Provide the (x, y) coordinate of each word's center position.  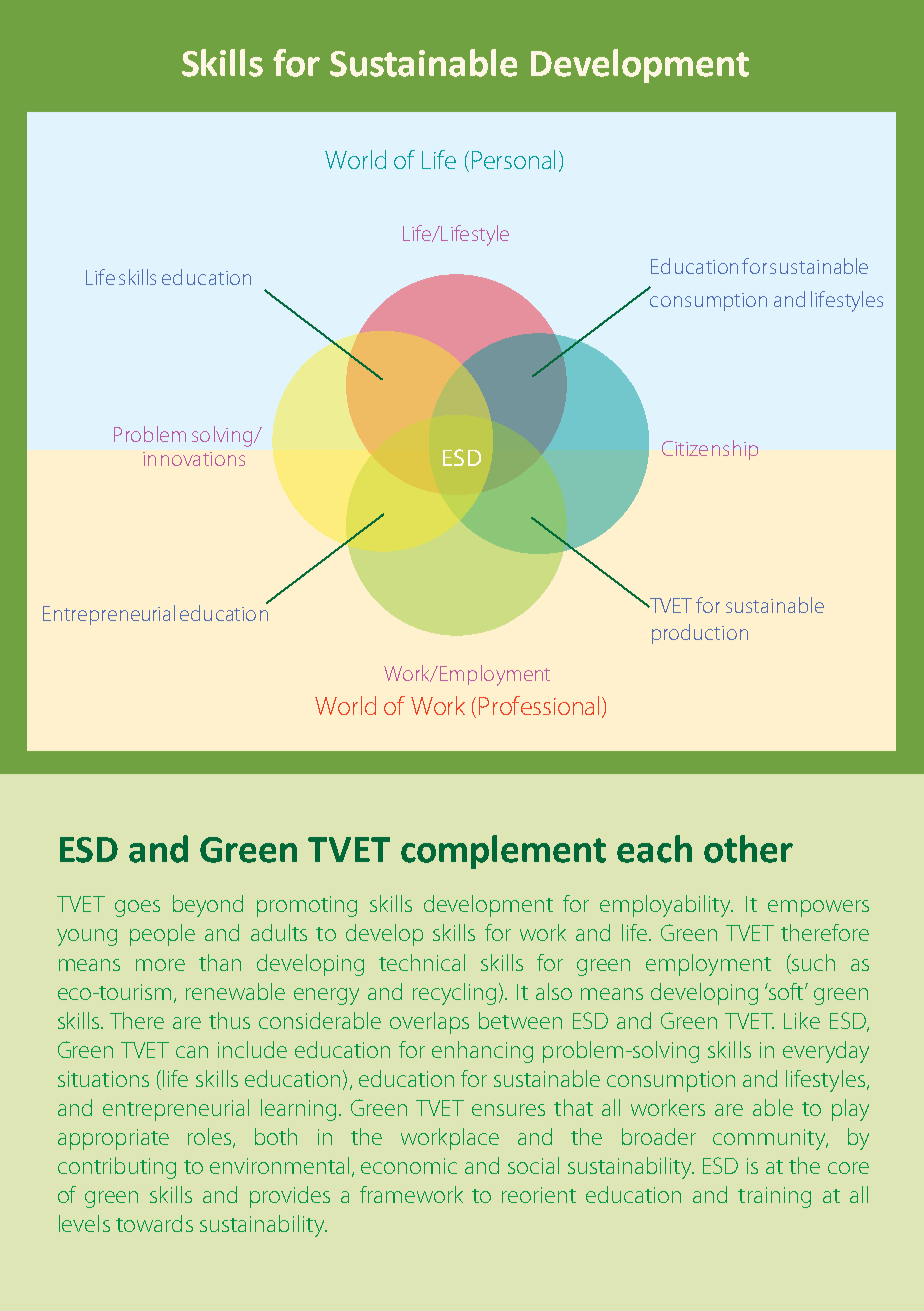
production (700, 634)
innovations (194, 459)
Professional (539, 705)
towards (154, 1223)
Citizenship (710, 450)
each (654, 849)
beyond (208, 906)
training (774, 1197)
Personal (513, 159)
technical (422, 962)
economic (409, 1166)
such (812, 962)
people (162, 935)
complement (503, 852)
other (748, 849)
